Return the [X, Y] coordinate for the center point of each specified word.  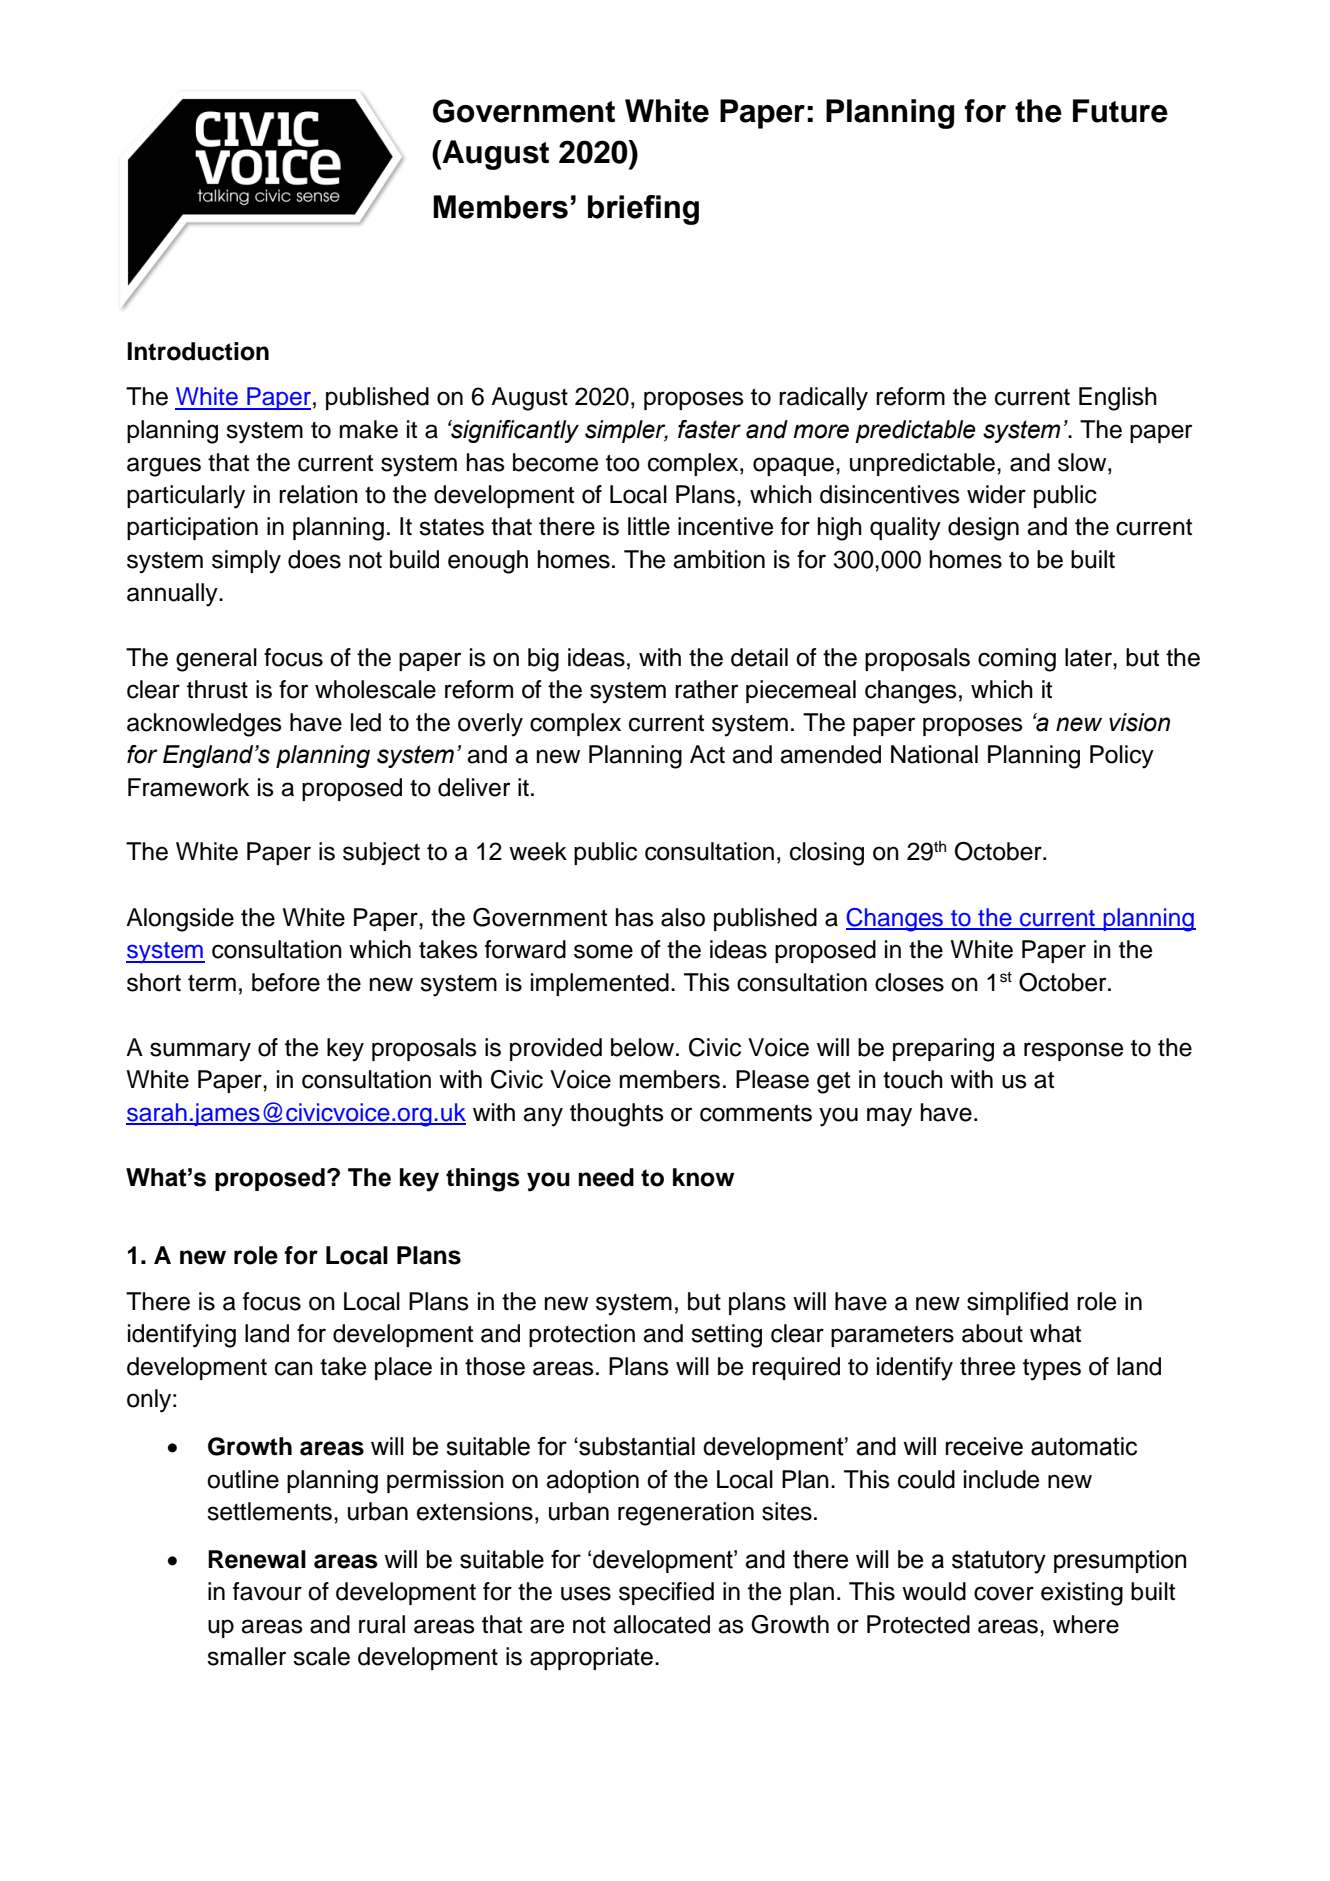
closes [909, 982]
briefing [643, 210]
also [683, 917]
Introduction [198, 351]
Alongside [180, 920]
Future [1120, 111]
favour [267, 1591]
